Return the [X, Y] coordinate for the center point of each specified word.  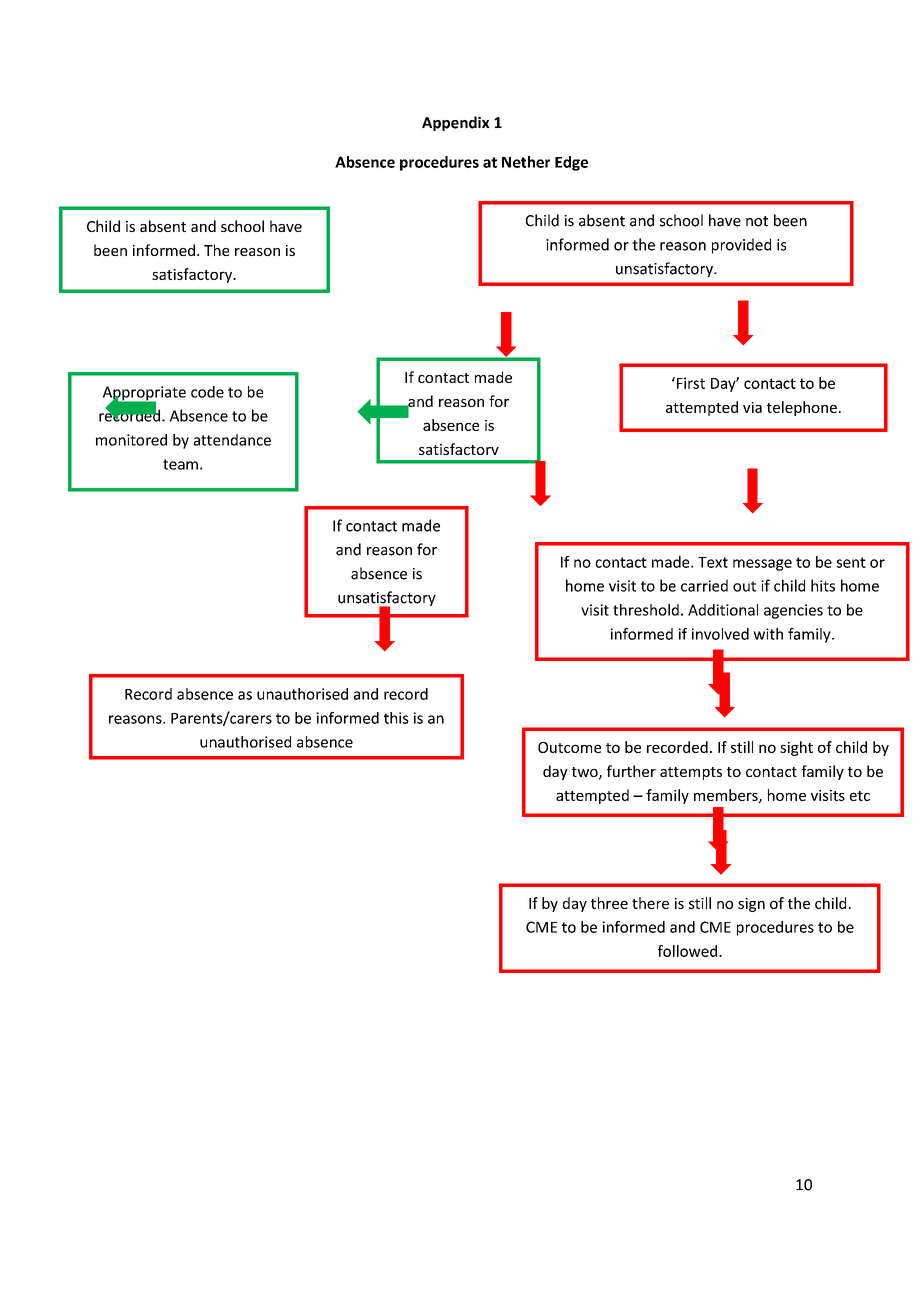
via [752, 407]
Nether [526, 162]
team [180, 464]
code [207, 392]
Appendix [456, 123]
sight [796, 748]
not [757, 221]
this [396, 718]
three [609, 903]
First [689, 383]
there [650, 903]
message [762, 565]
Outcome [569, 747]
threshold [646, 610]
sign [751, 905]
